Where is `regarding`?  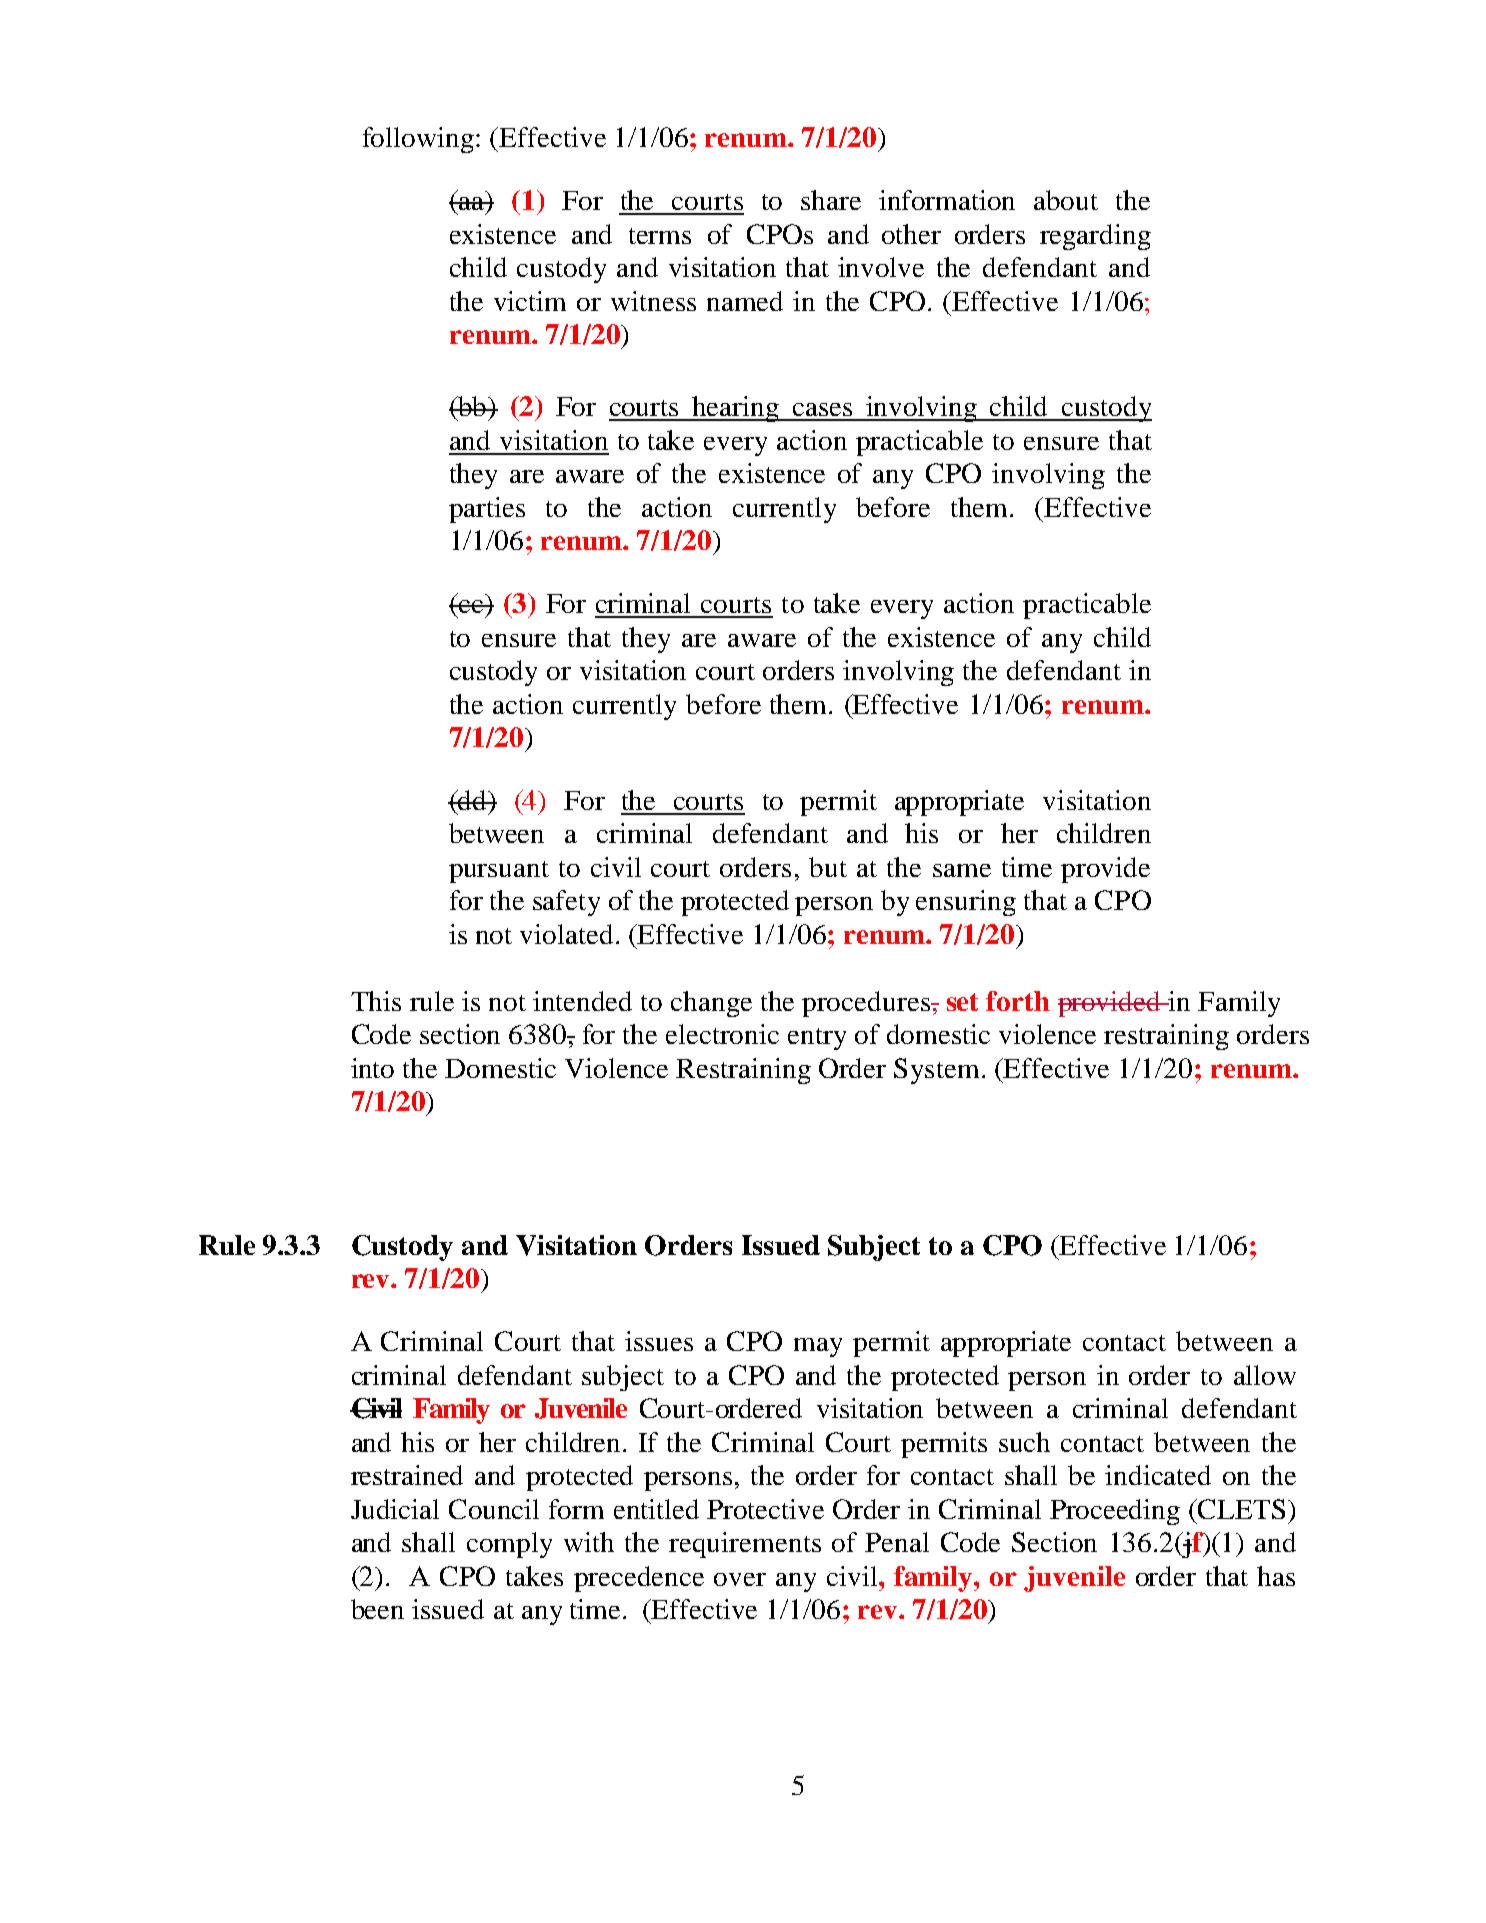 regarding is located at coordinates (1095, 237).
